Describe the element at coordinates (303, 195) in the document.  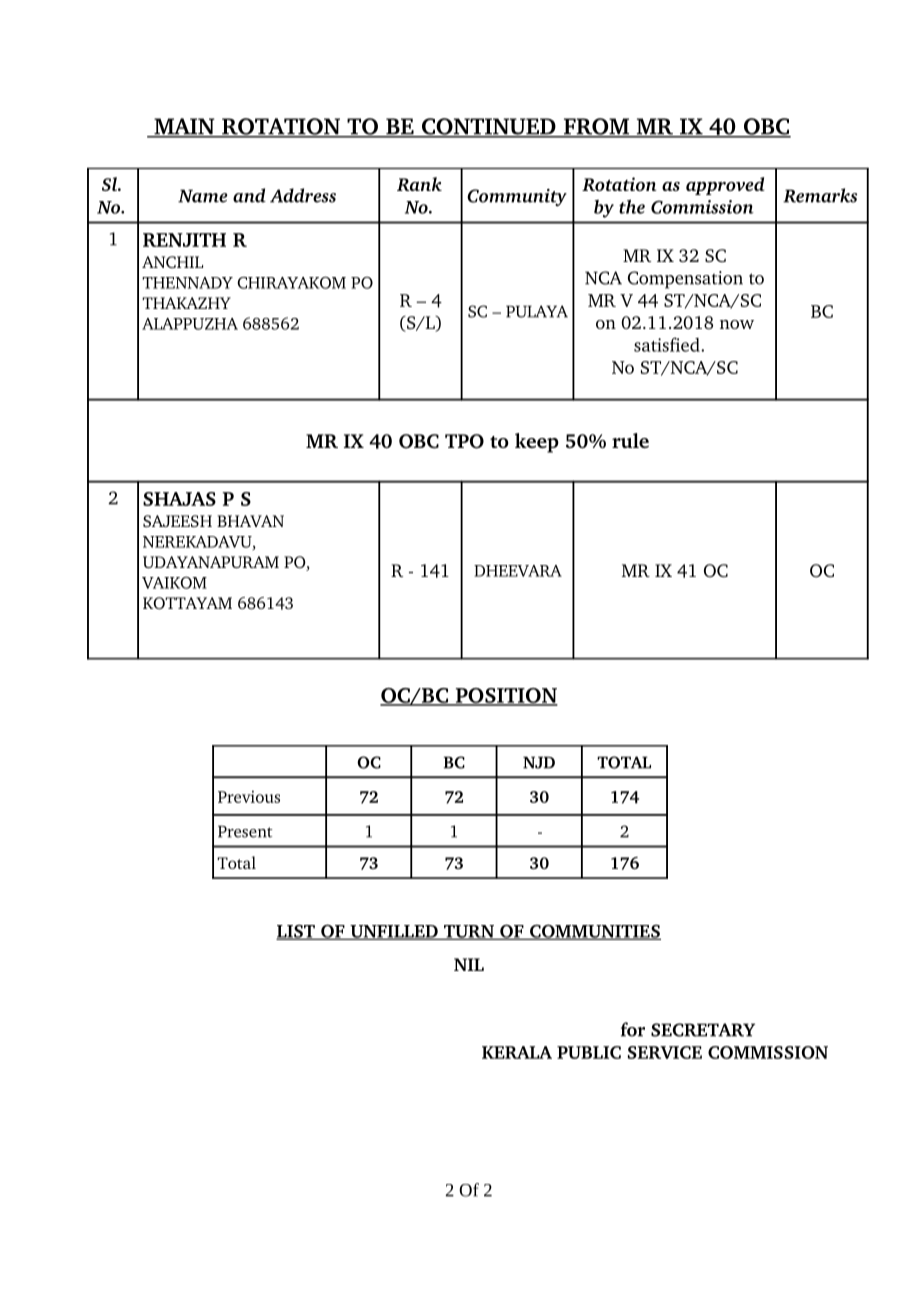
I see `Address` at that location.
